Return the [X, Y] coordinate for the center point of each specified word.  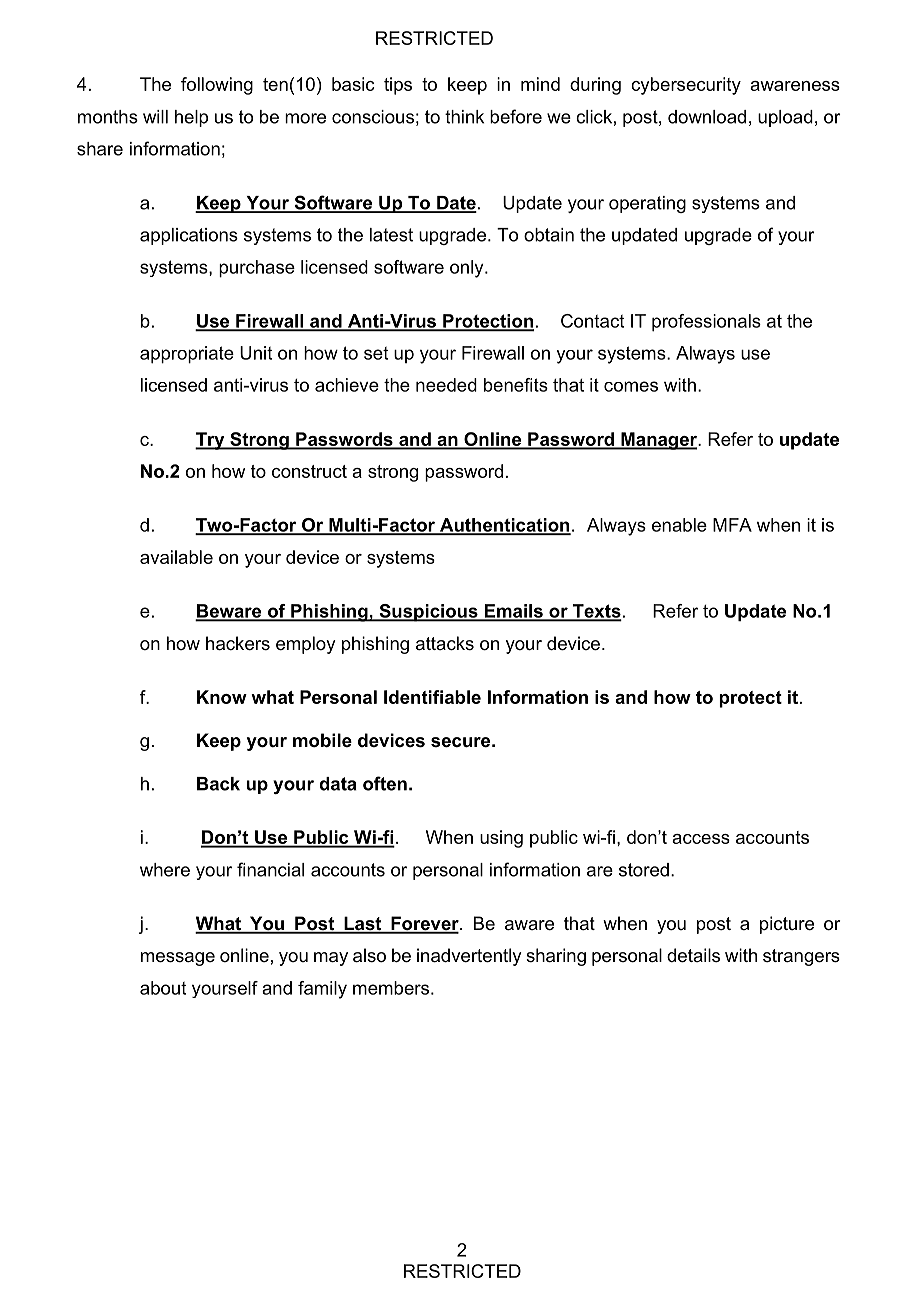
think [464, 117]
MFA [732, 525]
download [707, 117]
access [701, 839]
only [468, 269]
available [176, 557]
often [385, 783]
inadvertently [469, 957]
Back [218, 784]
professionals [706, 323]
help [191, 118]
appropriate [187, 355]
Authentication [504, 526]
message [178, 959]
